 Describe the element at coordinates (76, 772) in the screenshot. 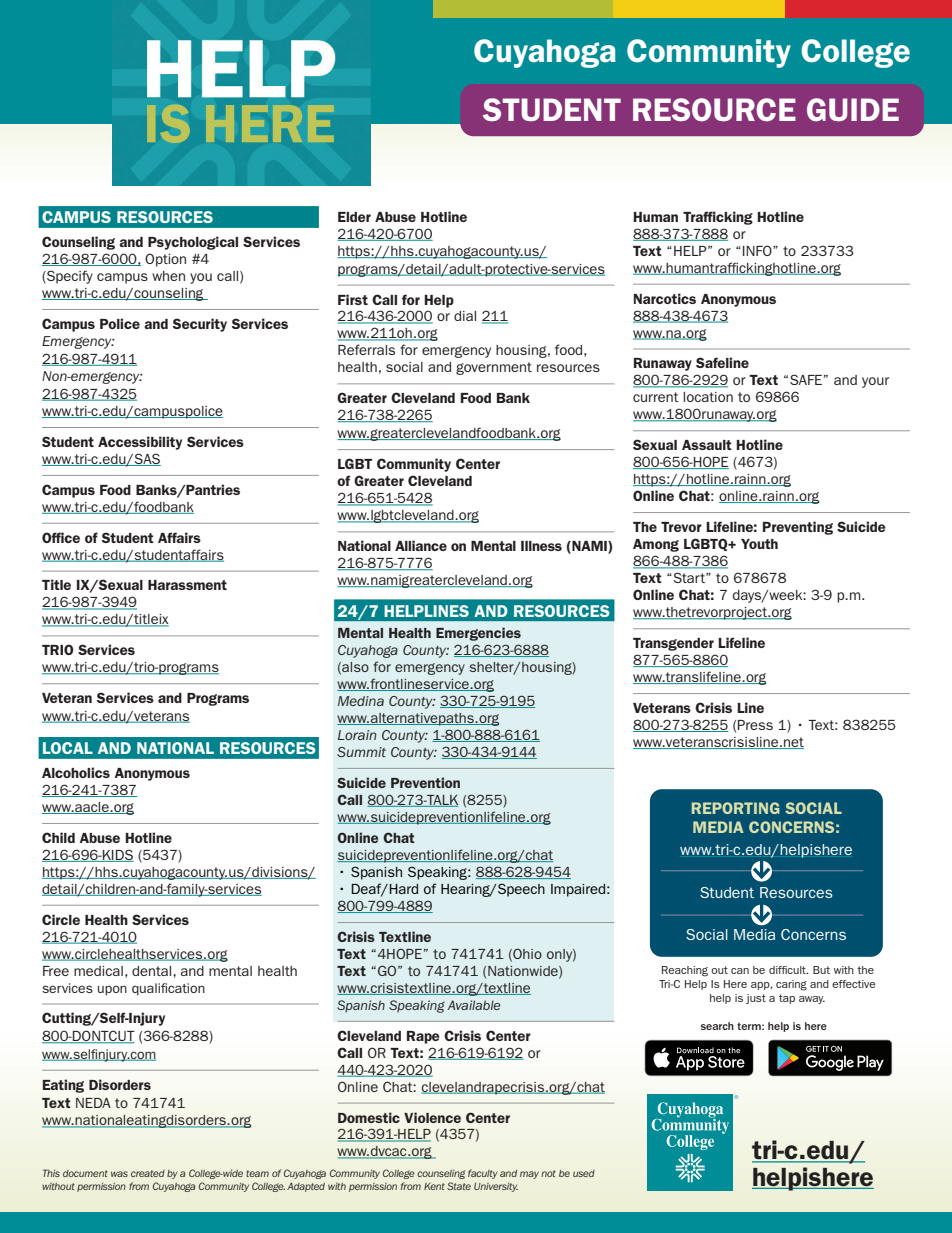

I see `Alcoholics` at that location.
